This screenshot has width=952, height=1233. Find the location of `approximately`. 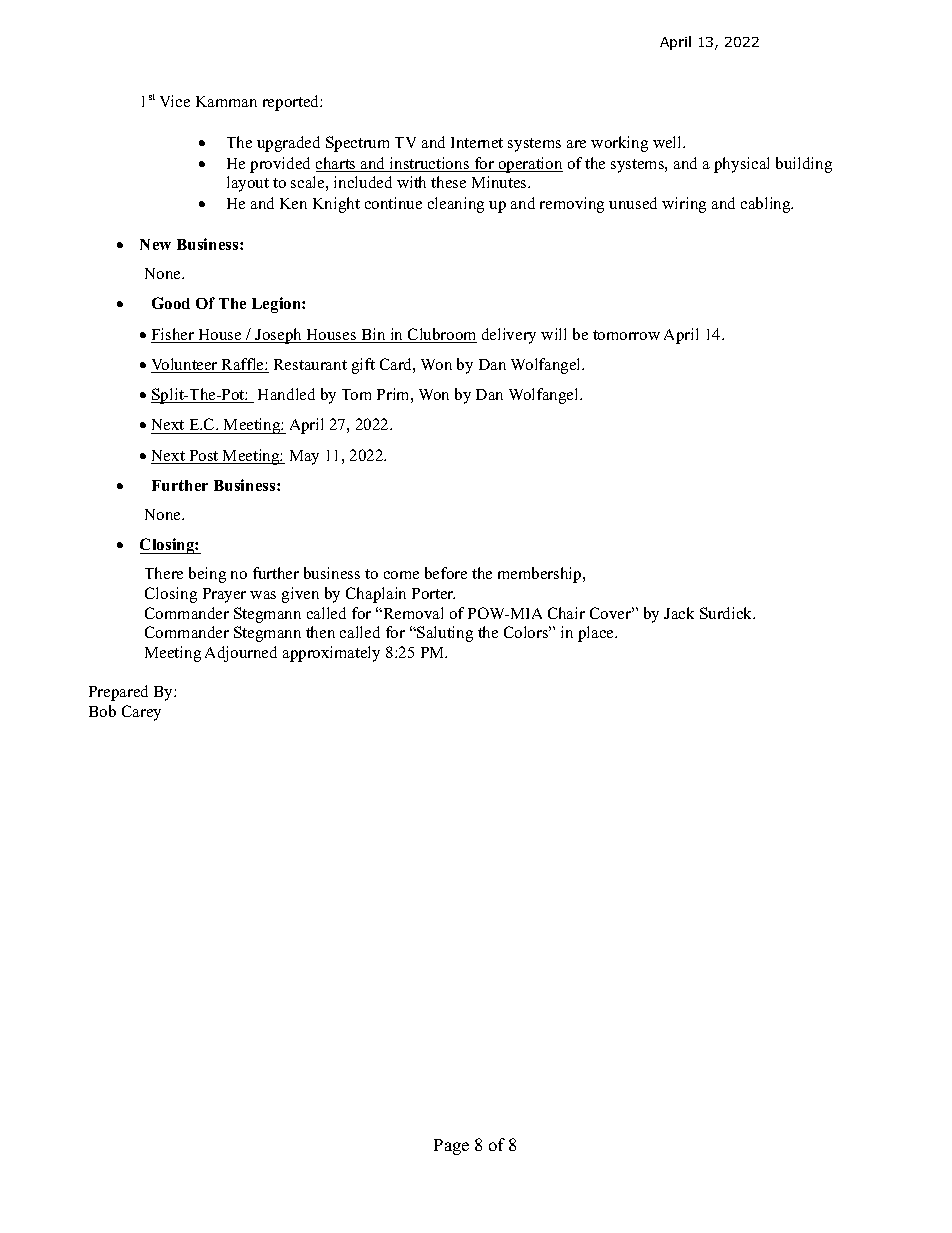

approximately is located at coordinates (331, 654).
